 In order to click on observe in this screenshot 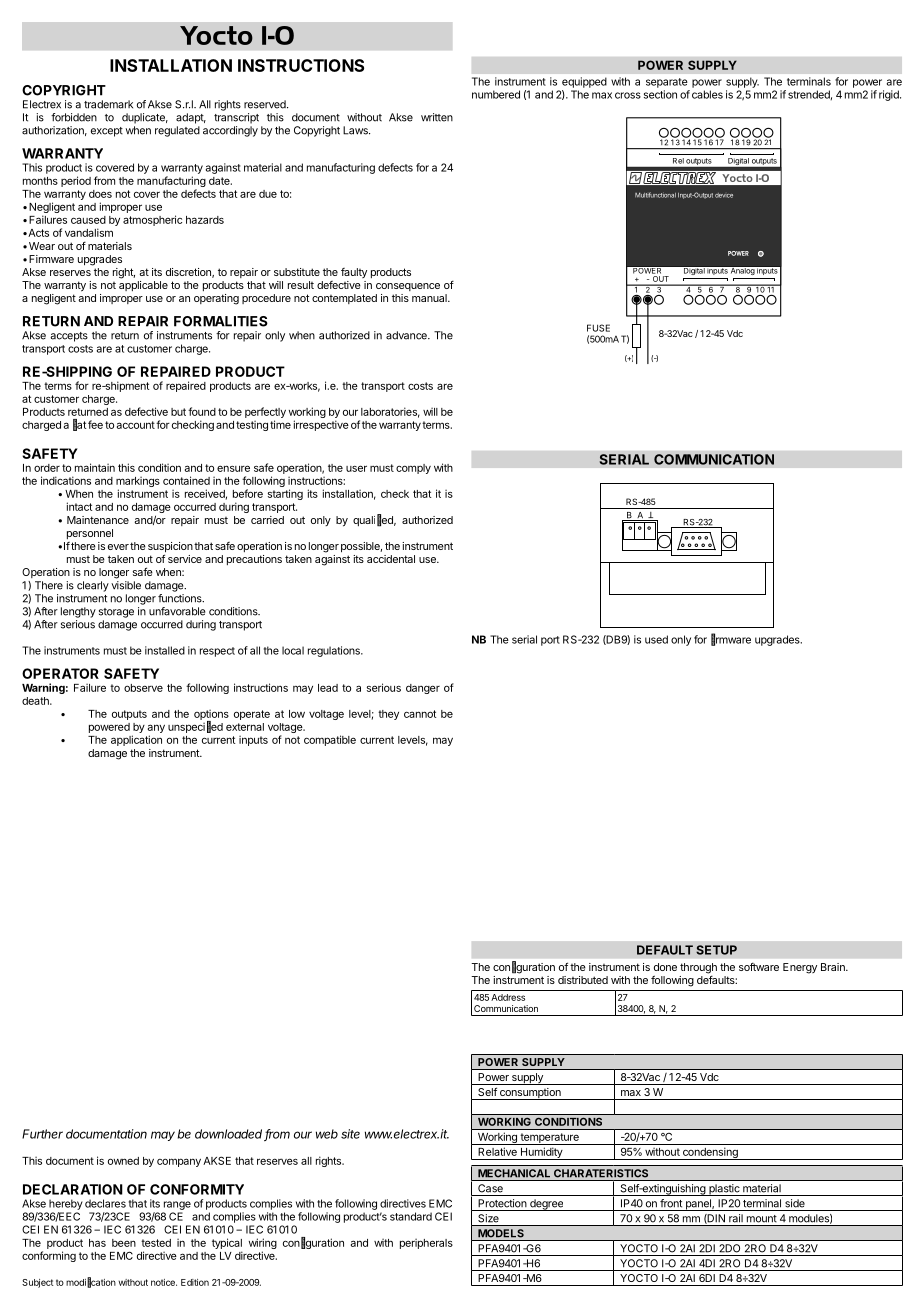, I will do `click(143, 688)`.
